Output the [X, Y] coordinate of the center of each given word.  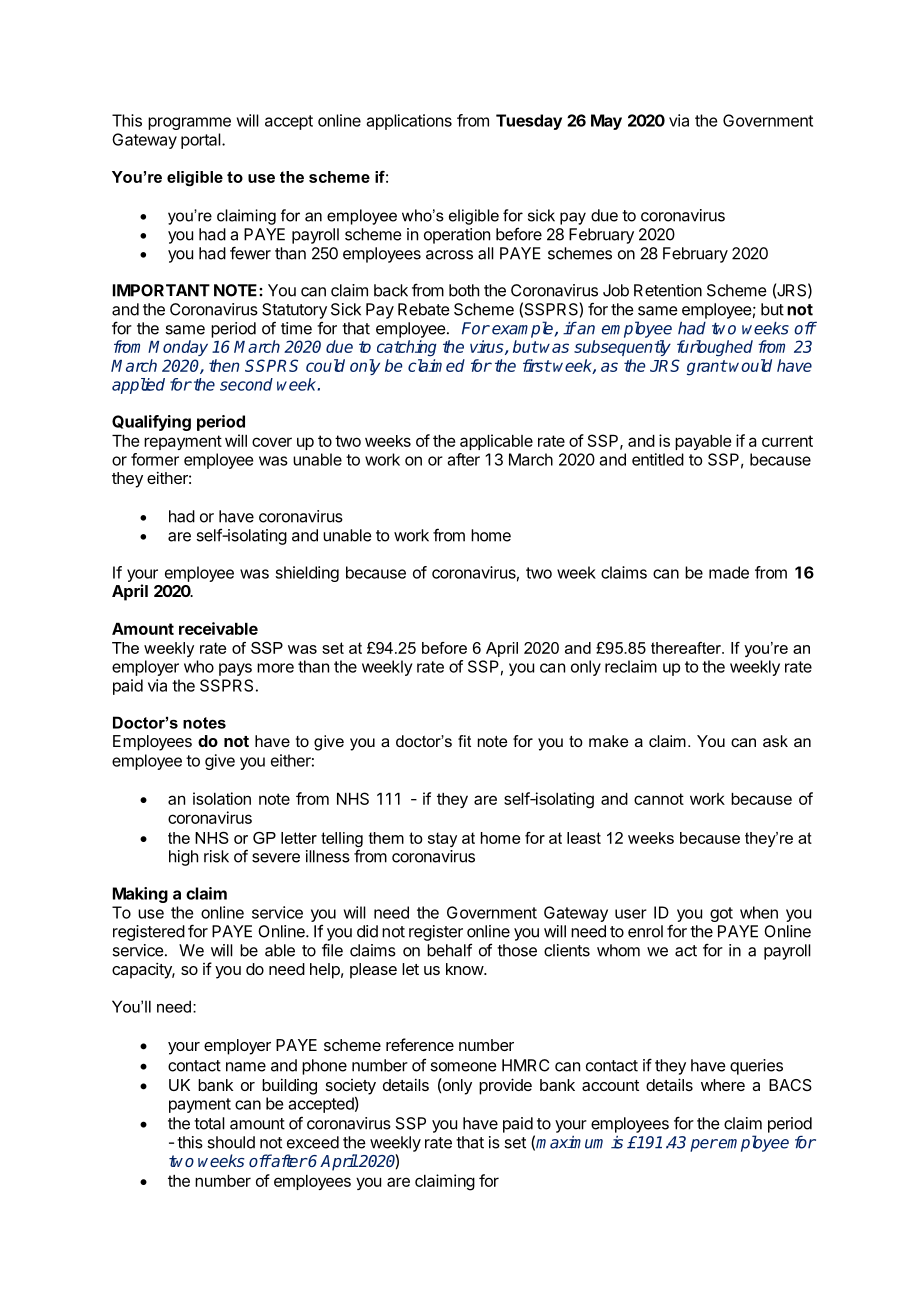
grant [707, 368]
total [209, 1123]
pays [235, 669]
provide [505, 1086]
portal [202, 141]
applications [409, 122]
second [246, 384]
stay [442, 839]
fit [464, 741]
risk [216, 856]
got [721, 914]
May [606, 122]
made [729, 572]
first [537, 365]
